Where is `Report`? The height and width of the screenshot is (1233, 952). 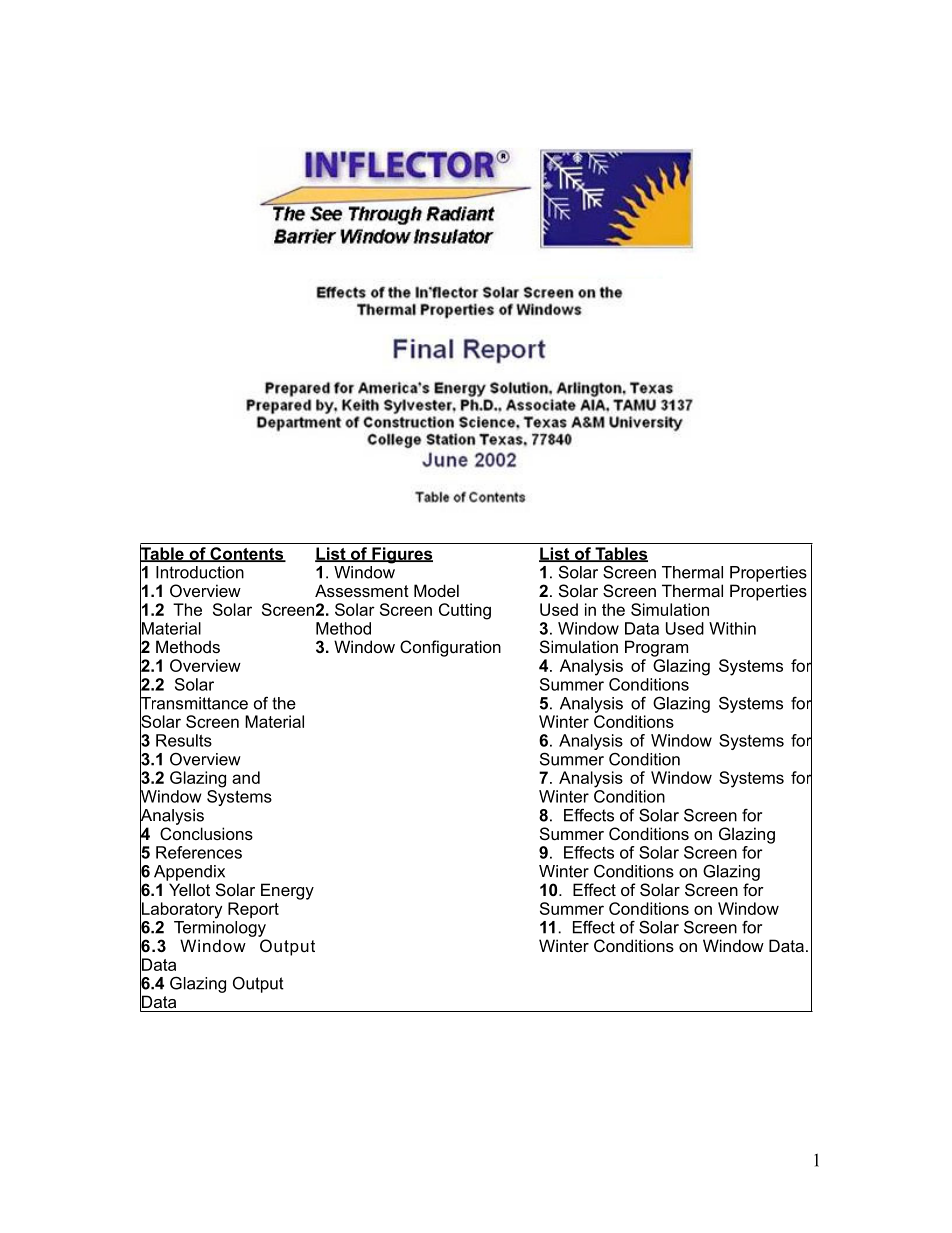 Report is located at coordinates (253, 910).
